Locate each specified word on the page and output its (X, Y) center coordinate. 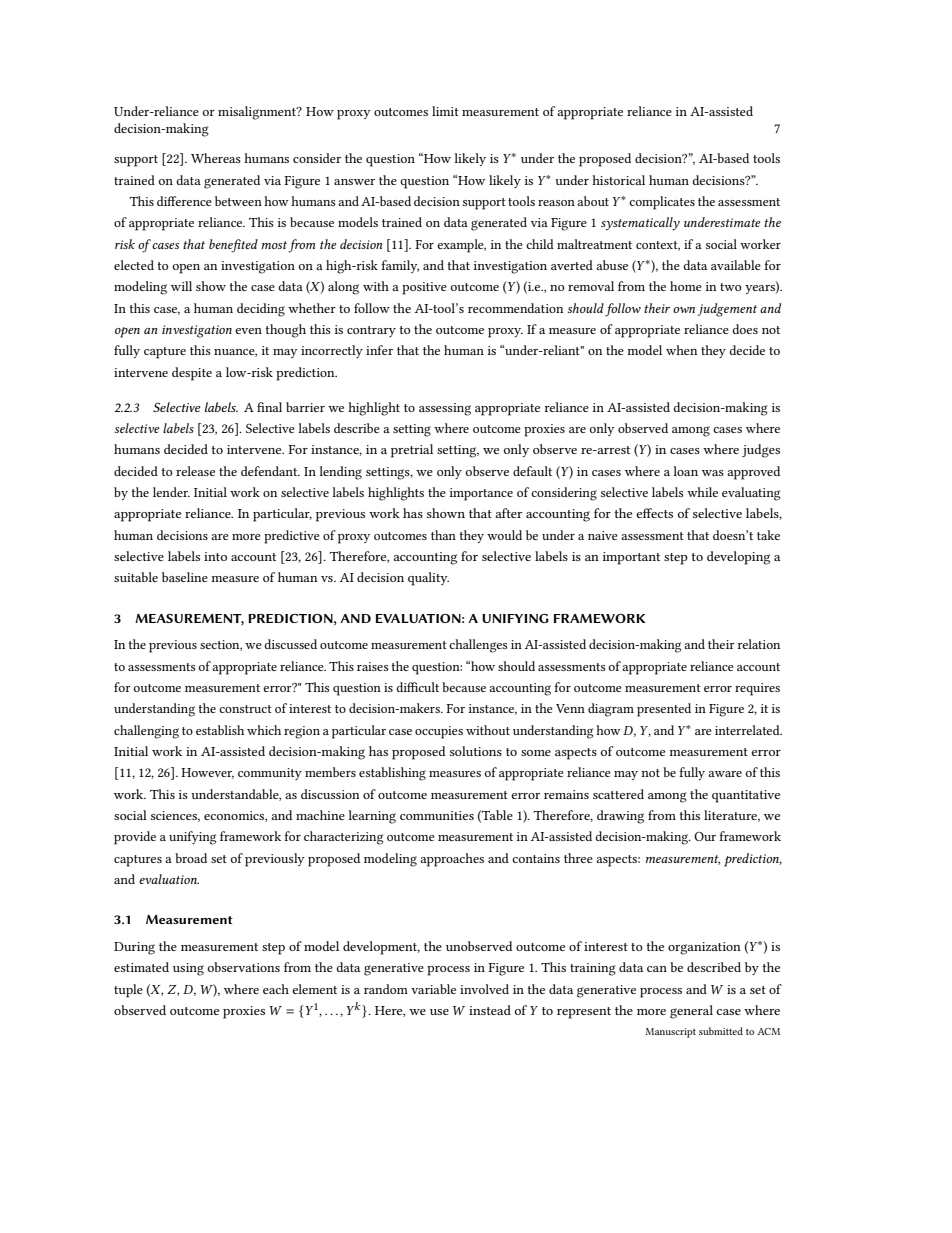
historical (618, 180)
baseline (185, 577)
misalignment (258, 113)
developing (738, 558)
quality (428, 579)
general (691, 1012)
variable (433, 989)
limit (445, 111)
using (188, 969)
